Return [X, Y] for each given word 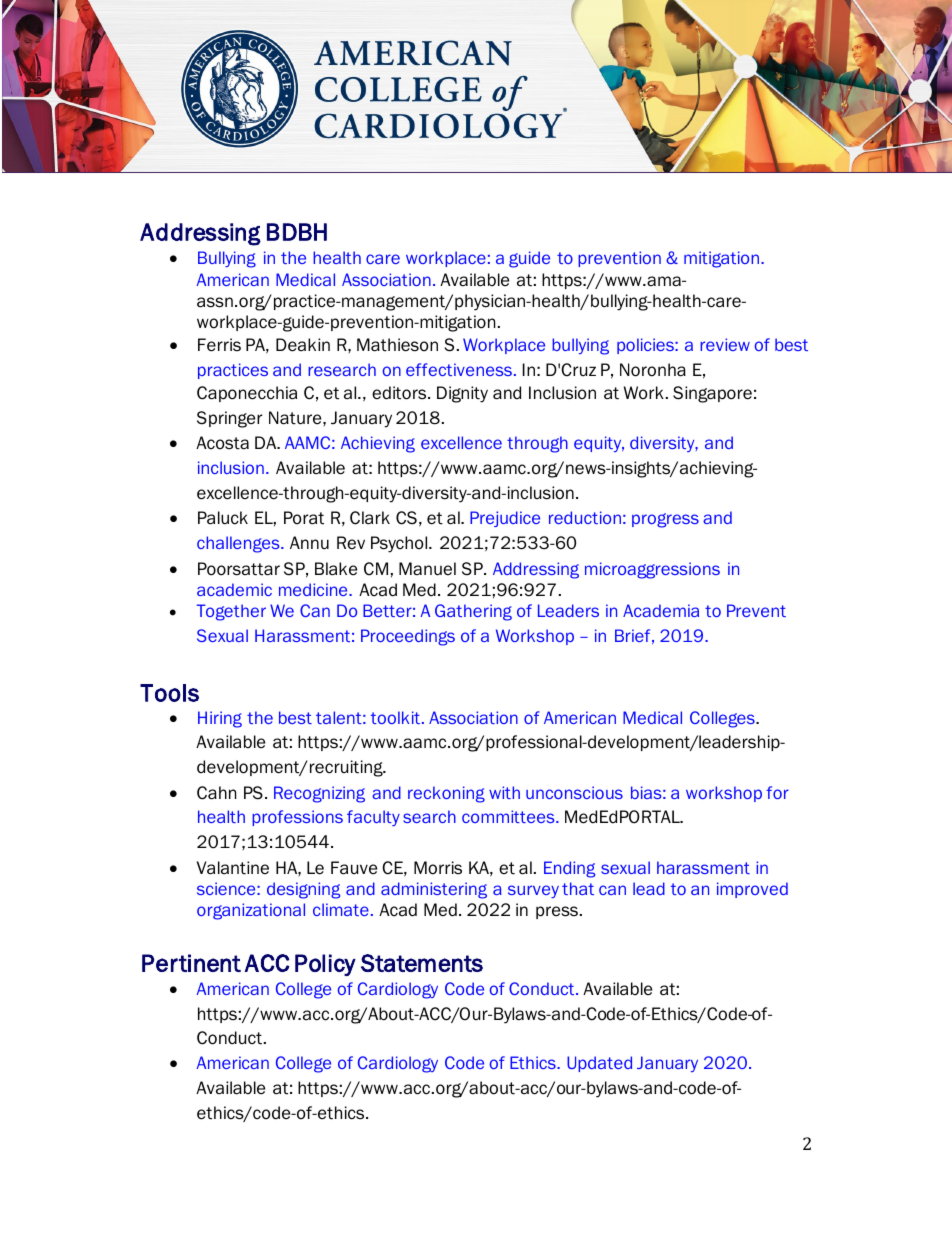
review [725, 344]
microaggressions [652, 570]
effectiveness [460, 369]
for [777, 792]
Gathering [473, 612]
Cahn [216, 793]
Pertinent [191, 963]
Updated [599, 1064]
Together [231, 612]
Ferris [219, 345]
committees [509, 816]
